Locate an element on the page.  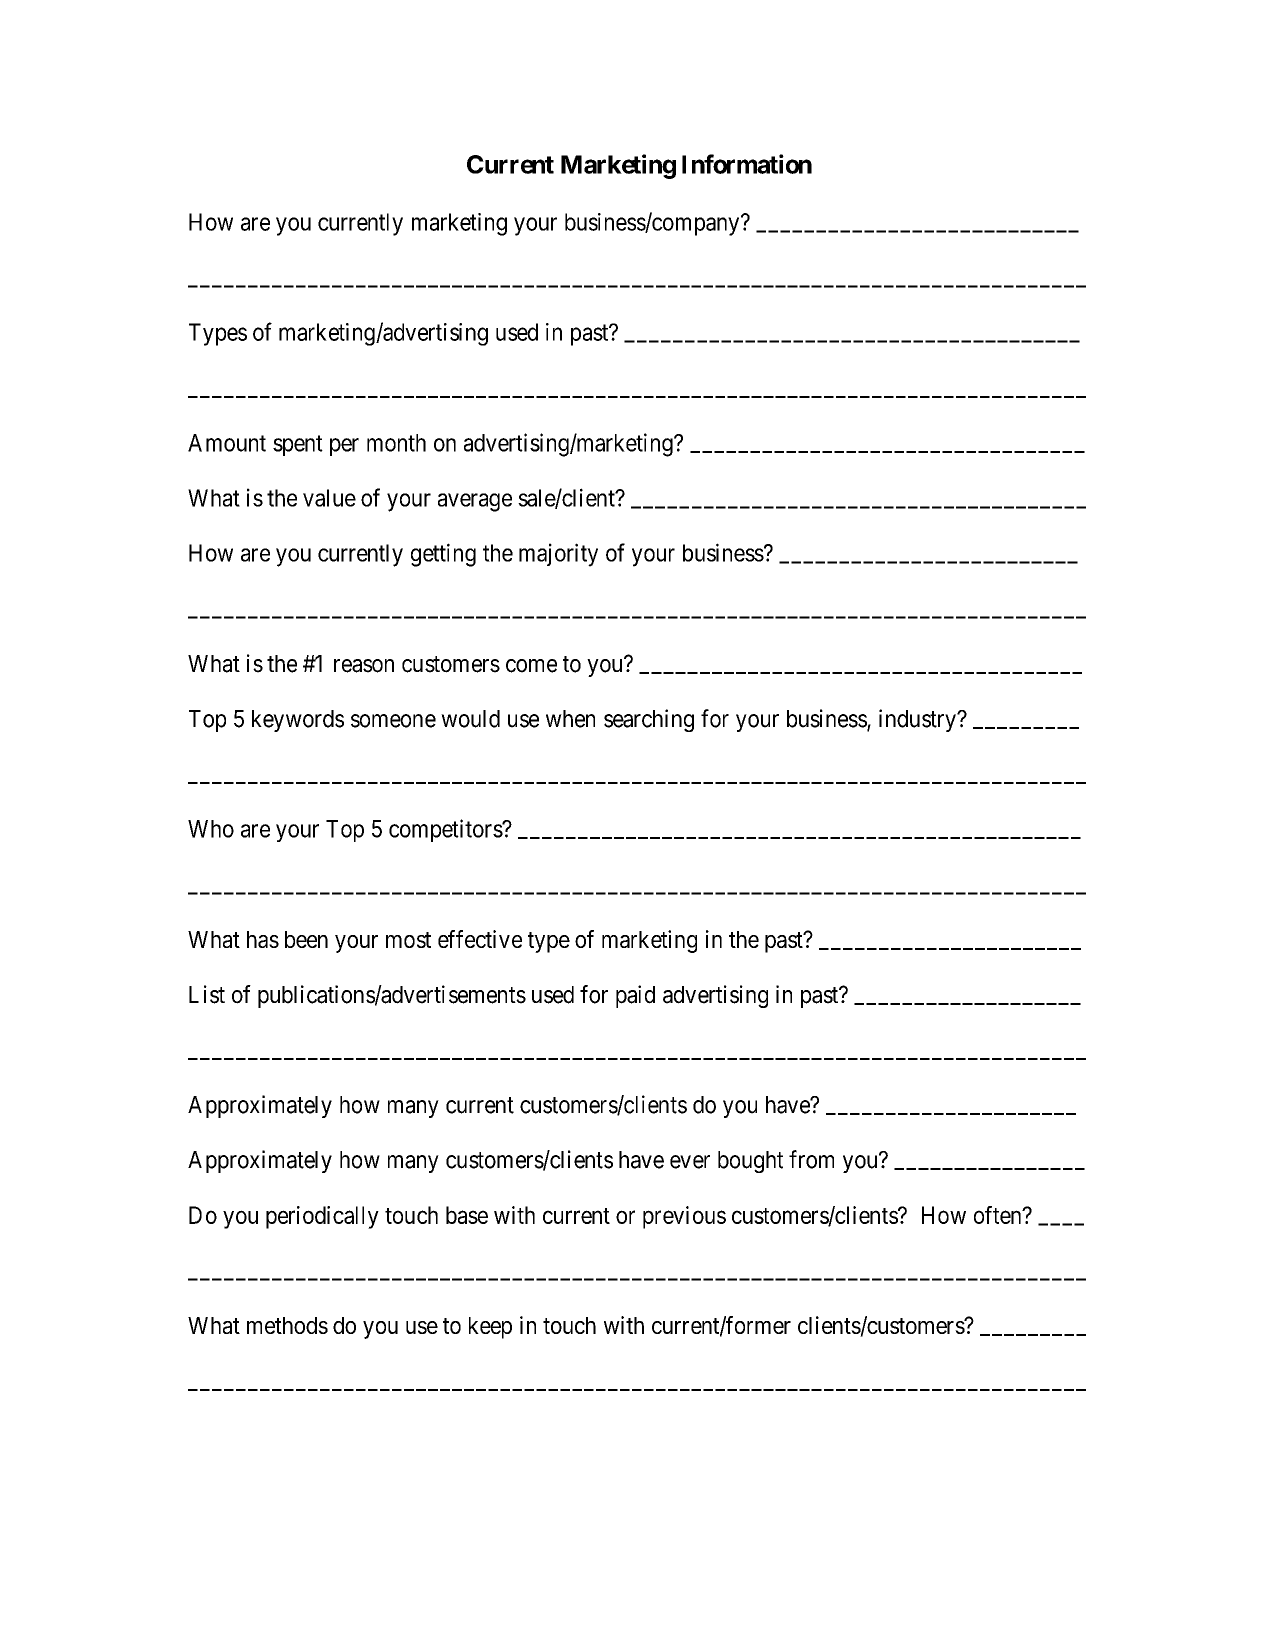
spent is located at coordinates (298, 445).
